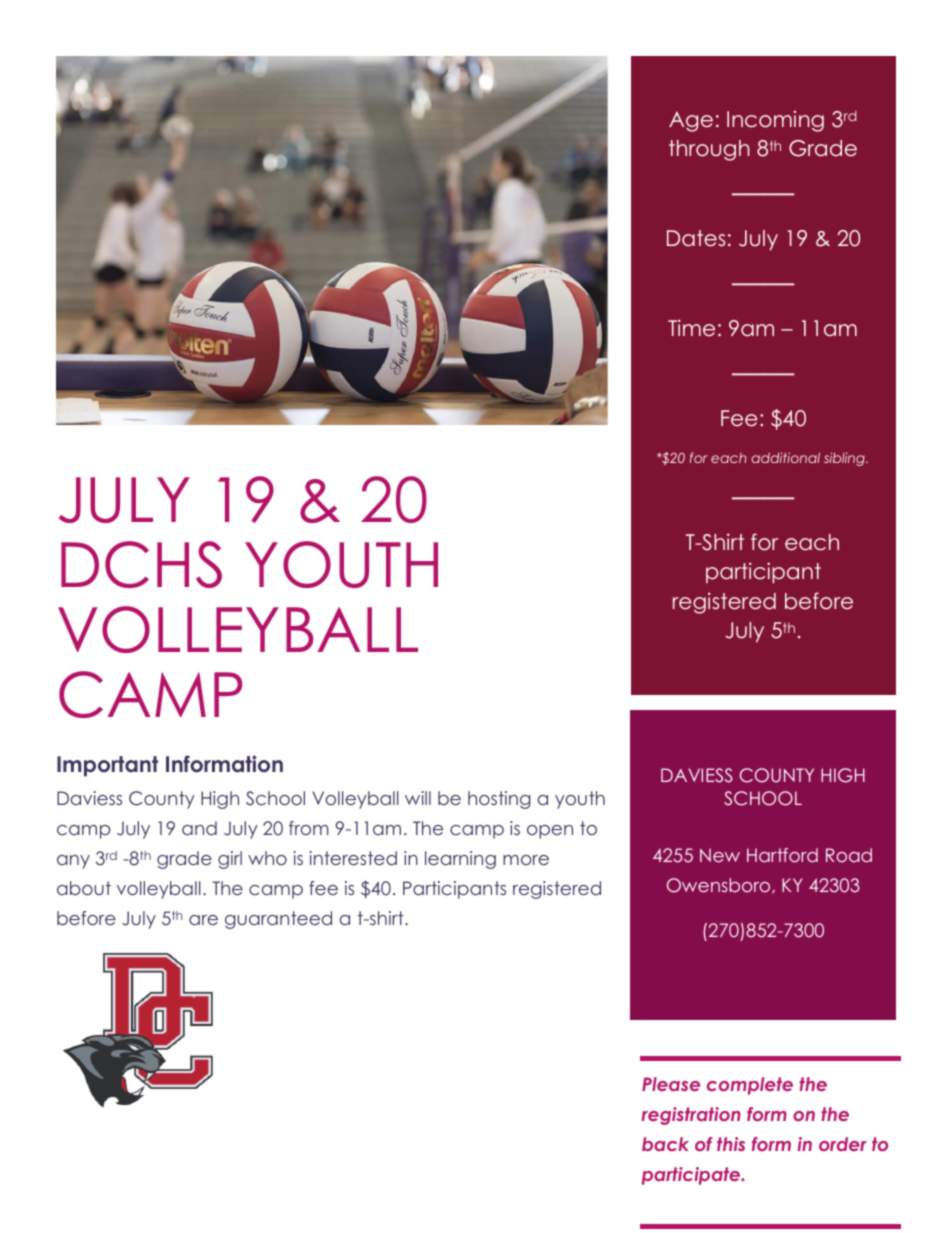  Describe the element at coordinates (665, 1144) in the image. I see `back` at that location.
